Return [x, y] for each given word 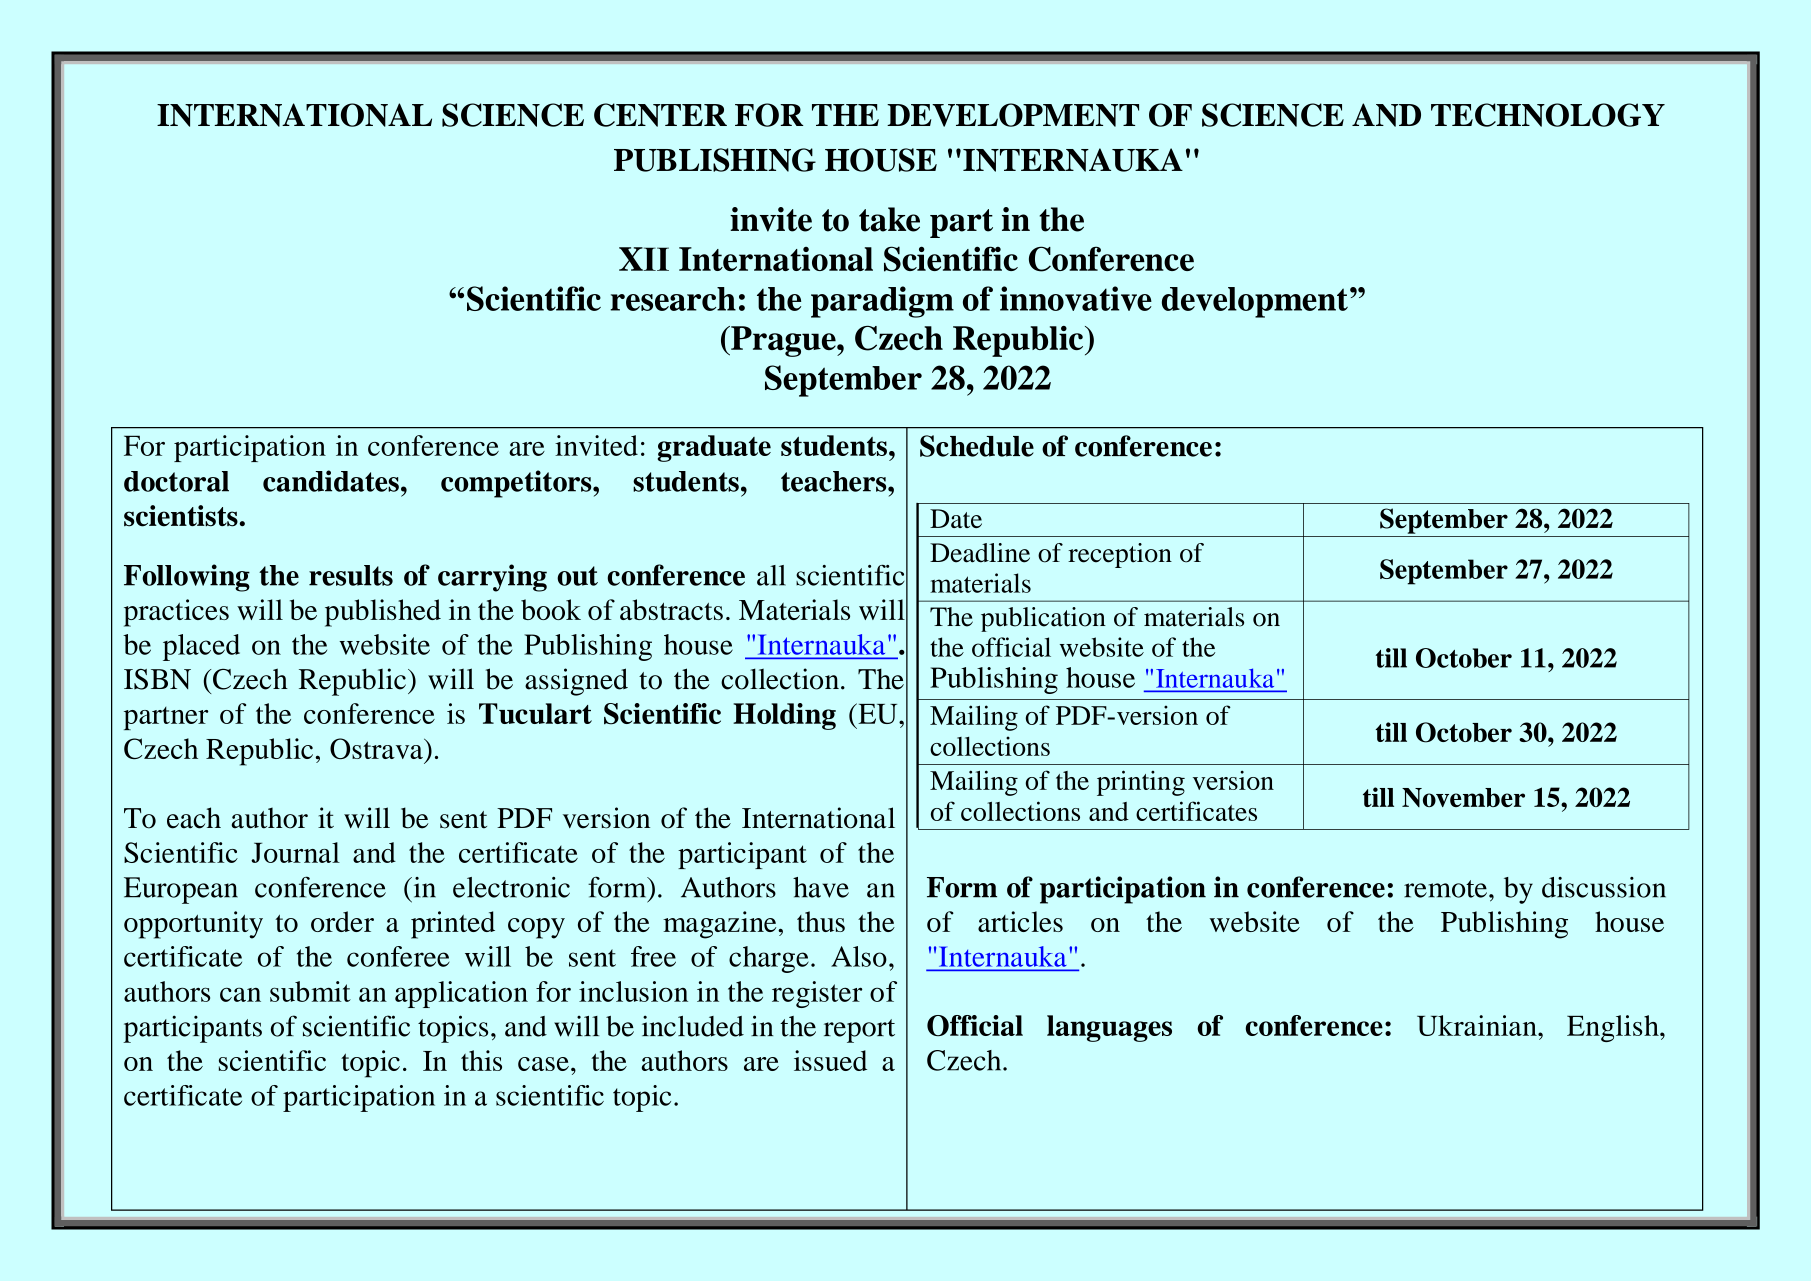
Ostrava [377, 748]
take [889, 219]
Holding [784, 716]
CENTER [660, 115]
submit [310, 991]
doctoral [176, 481]
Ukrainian [1478, 1025]
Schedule [977, 446]
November [1463, 797]
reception [1120, 555]
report [859, 1031]
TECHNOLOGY [1548, 115]
